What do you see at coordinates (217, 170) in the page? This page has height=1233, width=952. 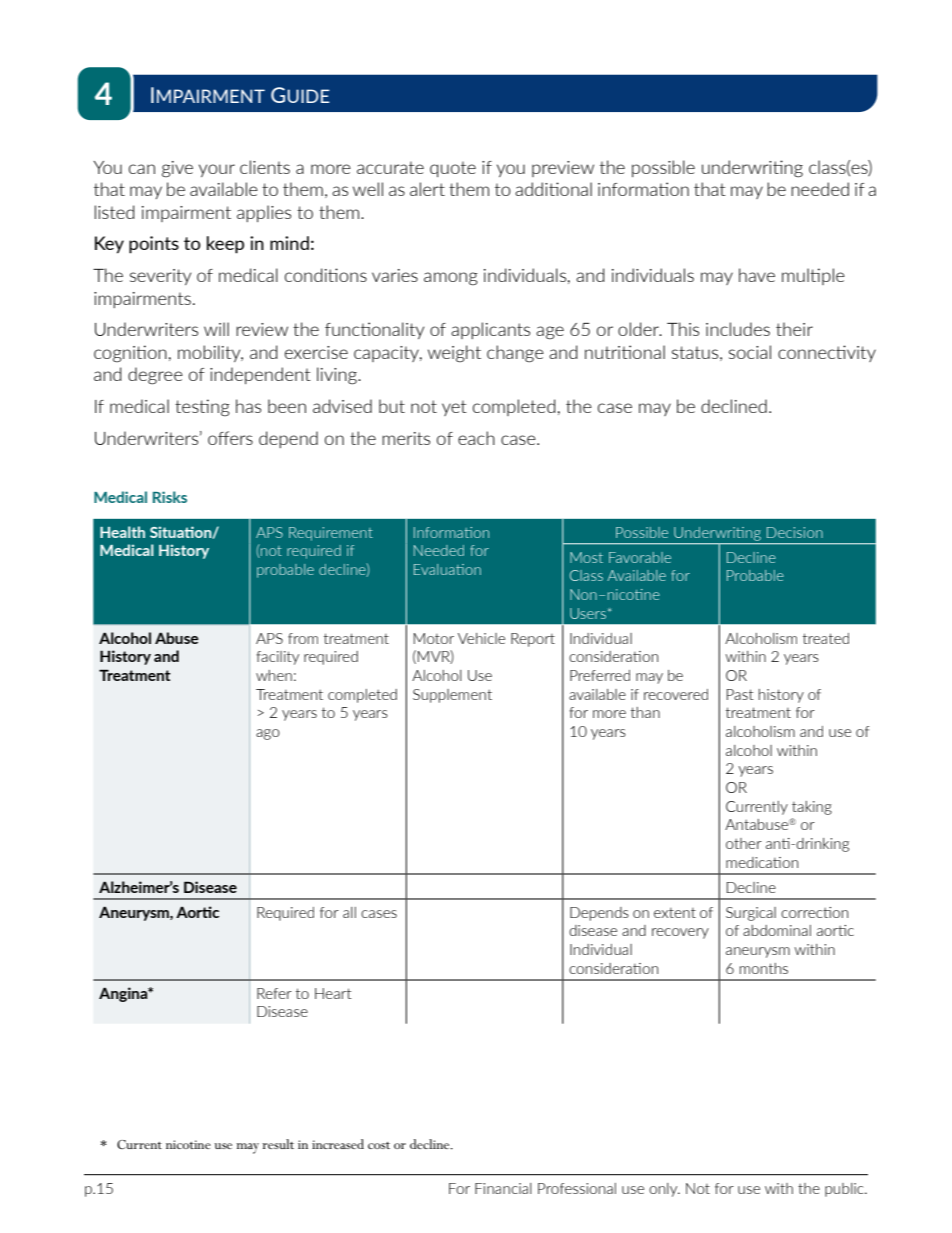 I see `your` at bounding box center [217, 170].
